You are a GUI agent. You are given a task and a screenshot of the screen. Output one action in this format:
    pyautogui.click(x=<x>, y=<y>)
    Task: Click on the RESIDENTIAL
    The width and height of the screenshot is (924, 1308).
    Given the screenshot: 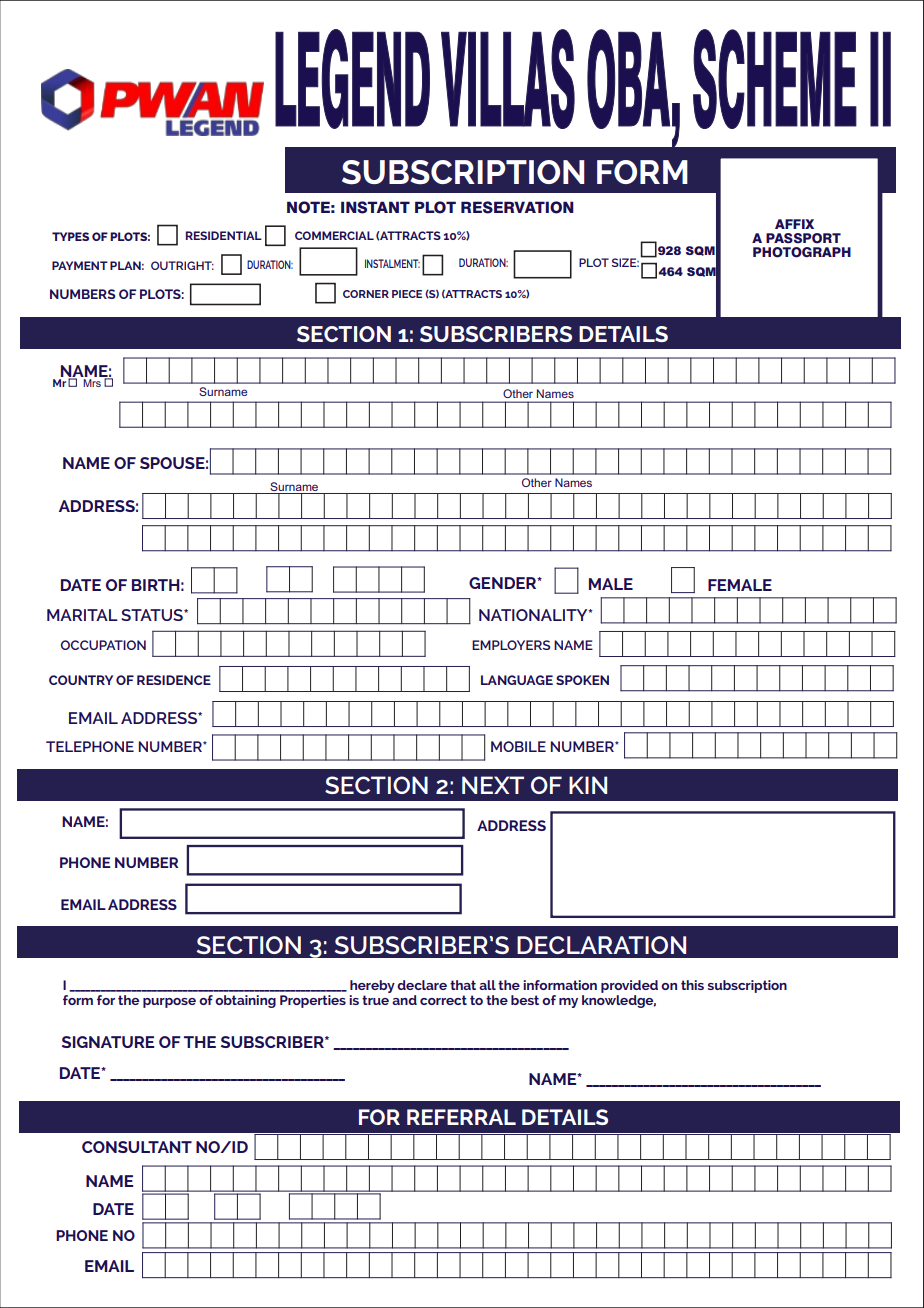 What is the action you would take?
    pyautogui.click(x=224, y=235)
